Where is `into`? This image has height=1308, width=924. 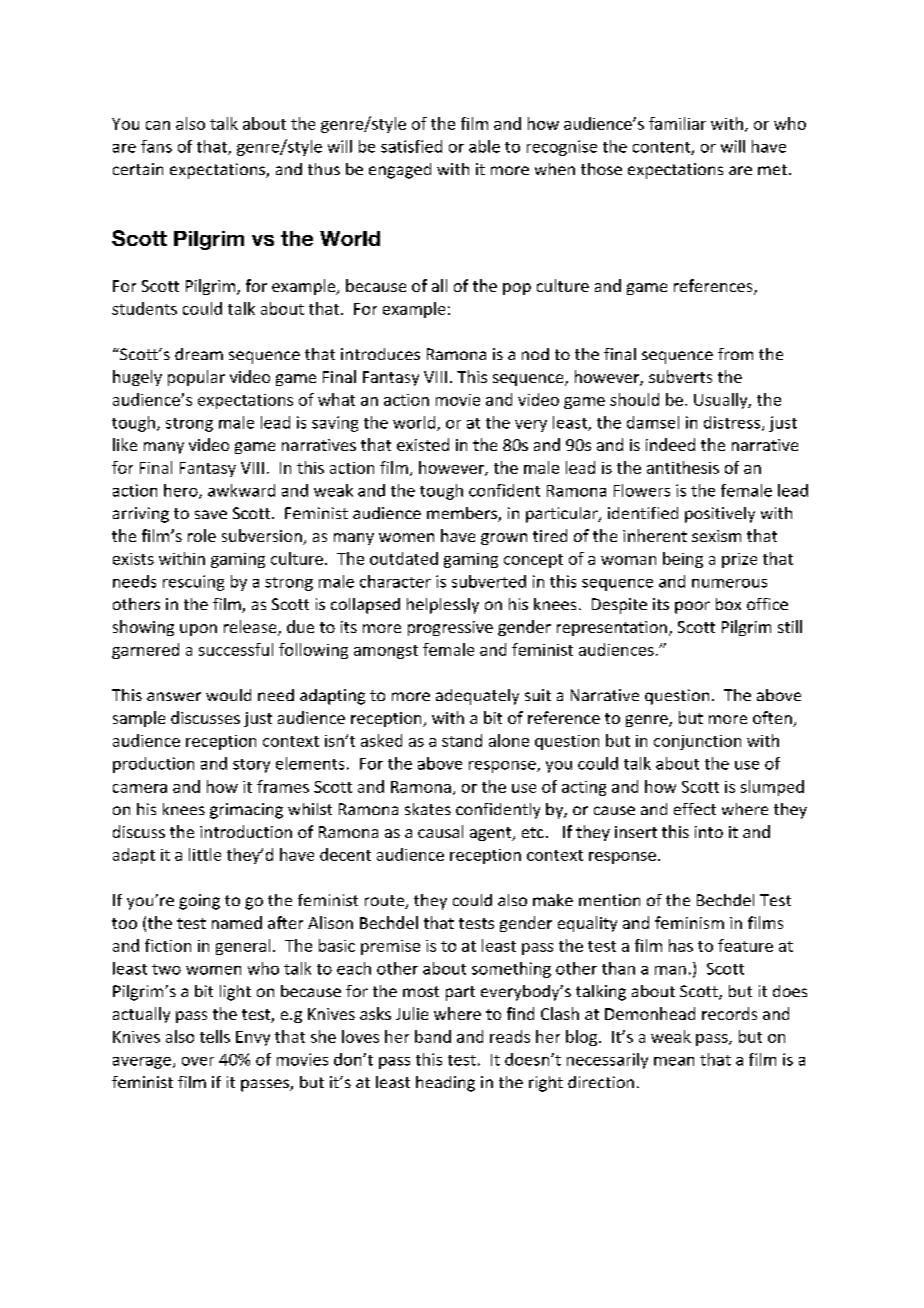 into is located at coordinates (709, 832).
